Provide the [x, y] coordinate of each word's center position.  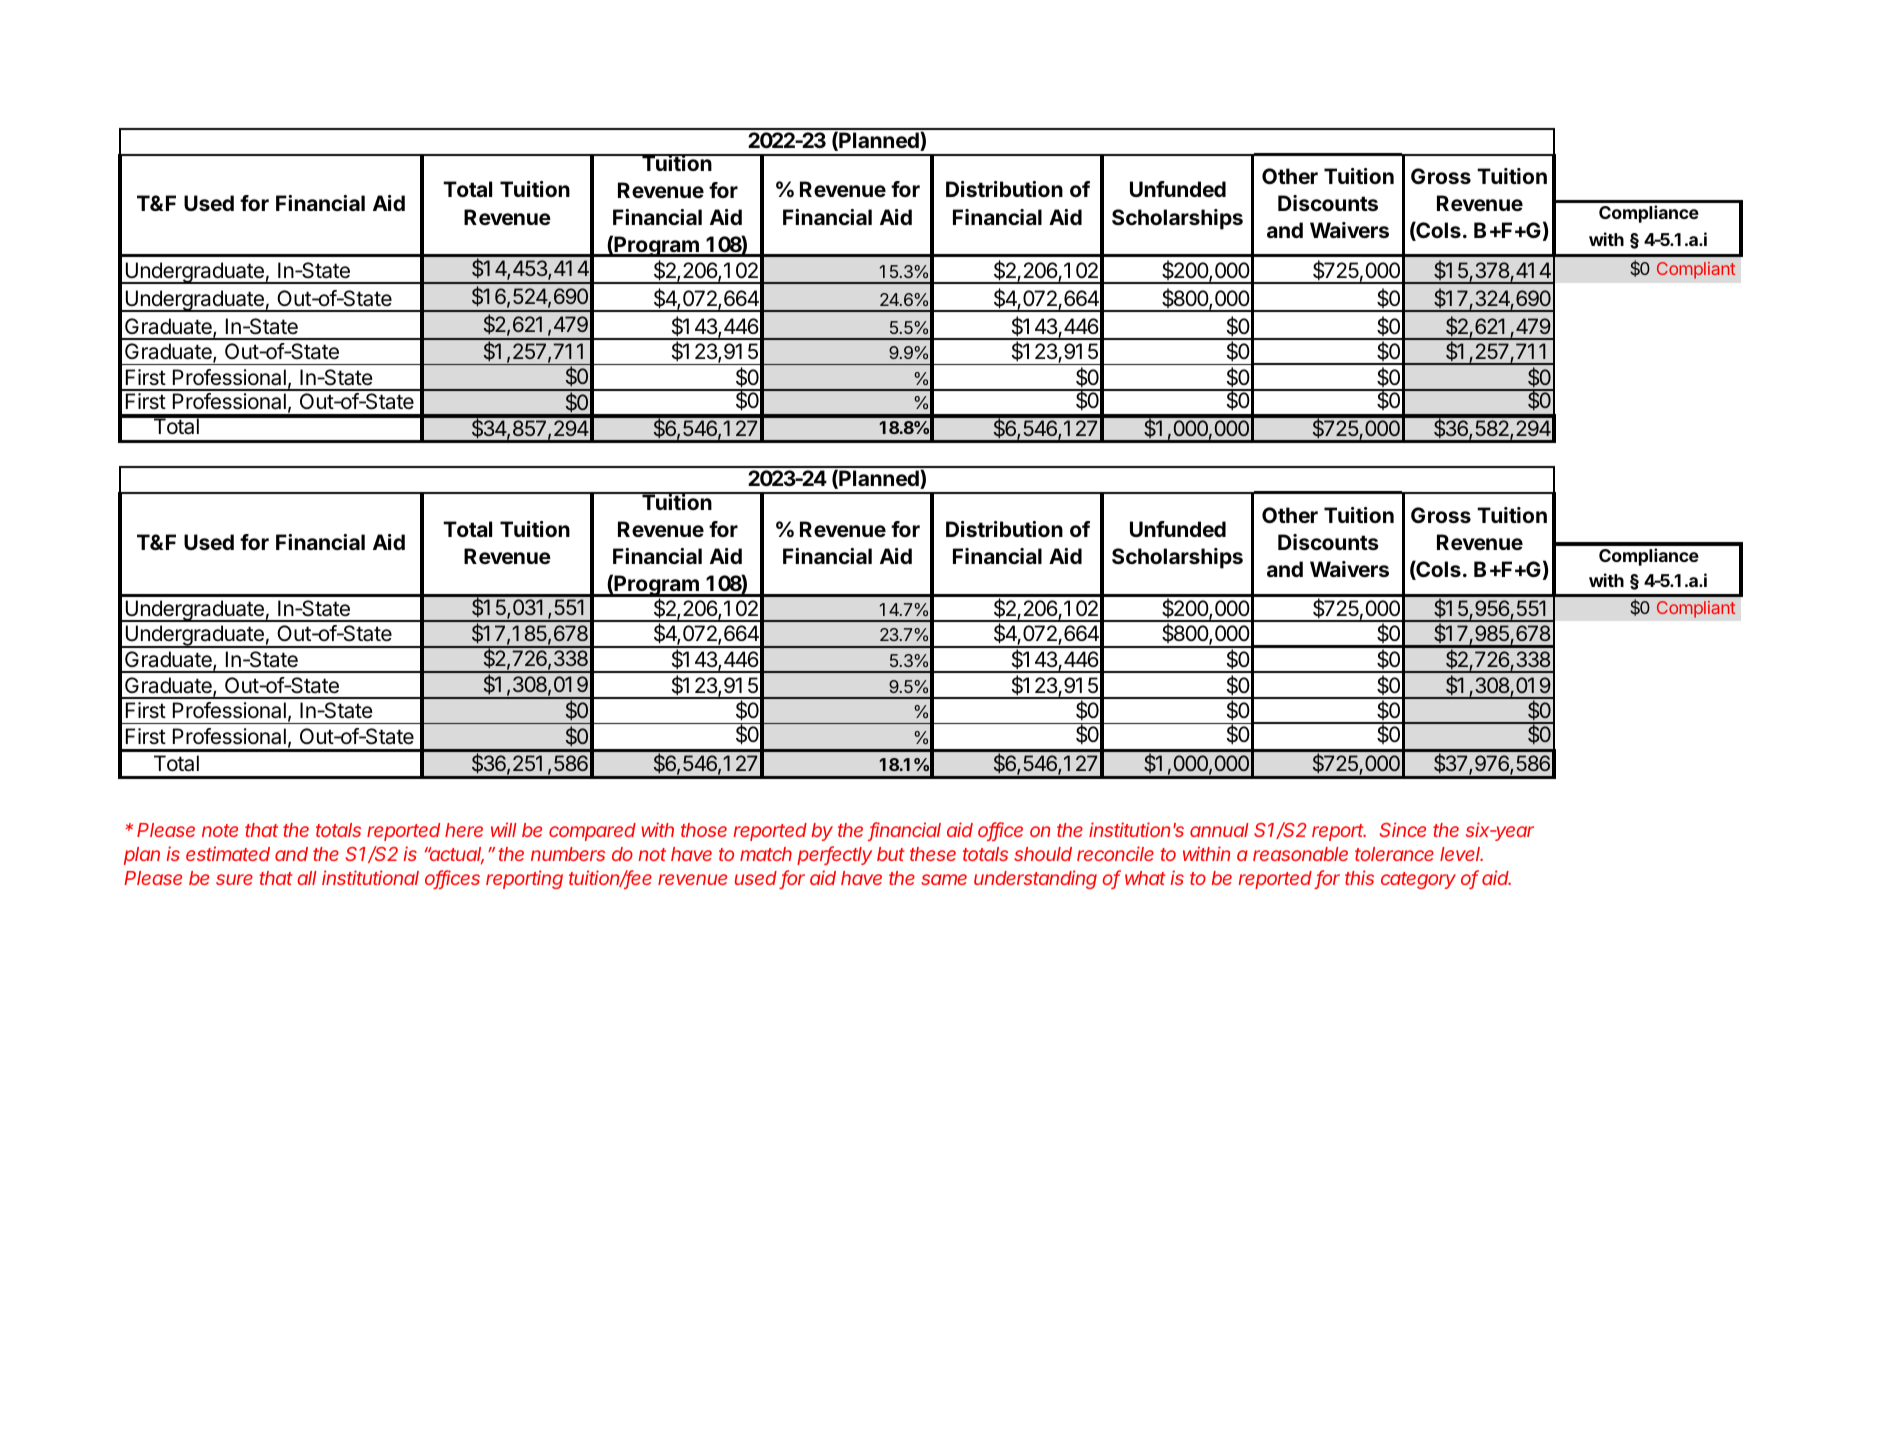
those [704, 830]
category [1418, 880]
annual [1219, 830]
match [766, 854]
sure [234, 879]
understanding [1035, 879]
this [1359, 877]
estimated [228, 853]
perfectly [834, 855]
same [944, 879]
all [307, 878]
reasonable [1300, 854]
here [464, 830]
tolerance [1394, 854]
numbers [568, 854]
